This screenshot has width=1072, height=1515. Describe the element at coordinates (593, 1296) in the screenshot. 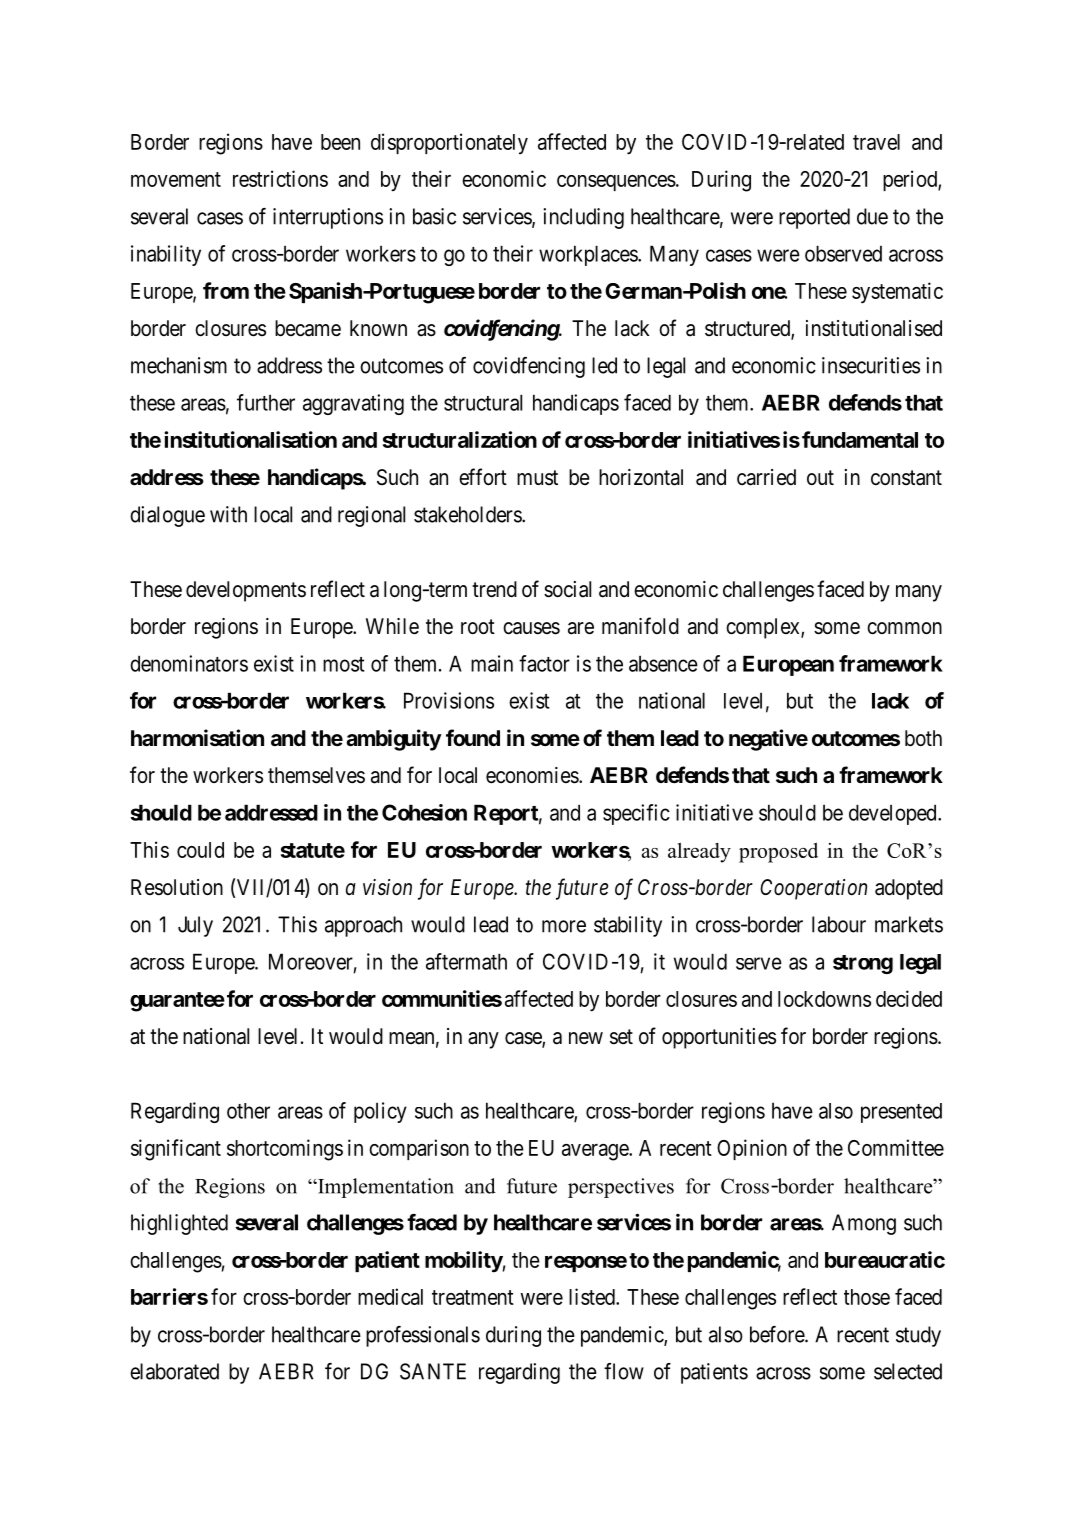

I see `listed` at that location.
